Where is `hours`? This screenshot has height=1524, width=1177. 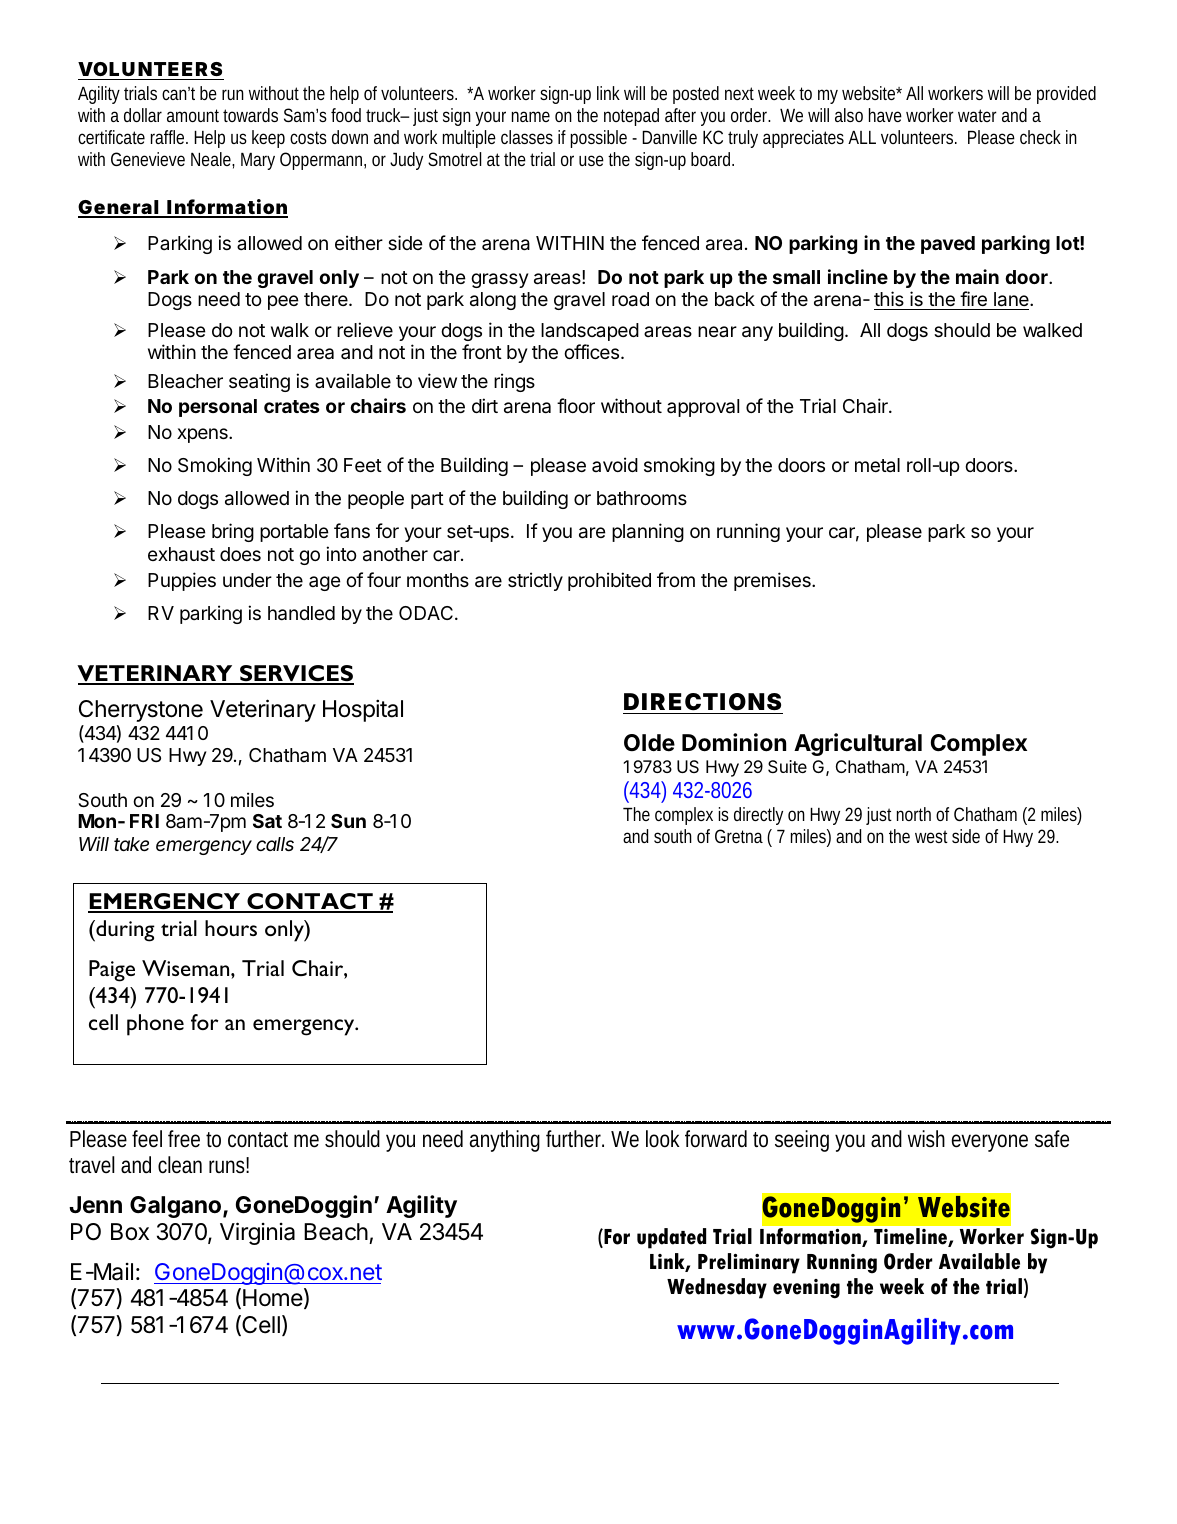 hours is located at coordinates (231, 928).
